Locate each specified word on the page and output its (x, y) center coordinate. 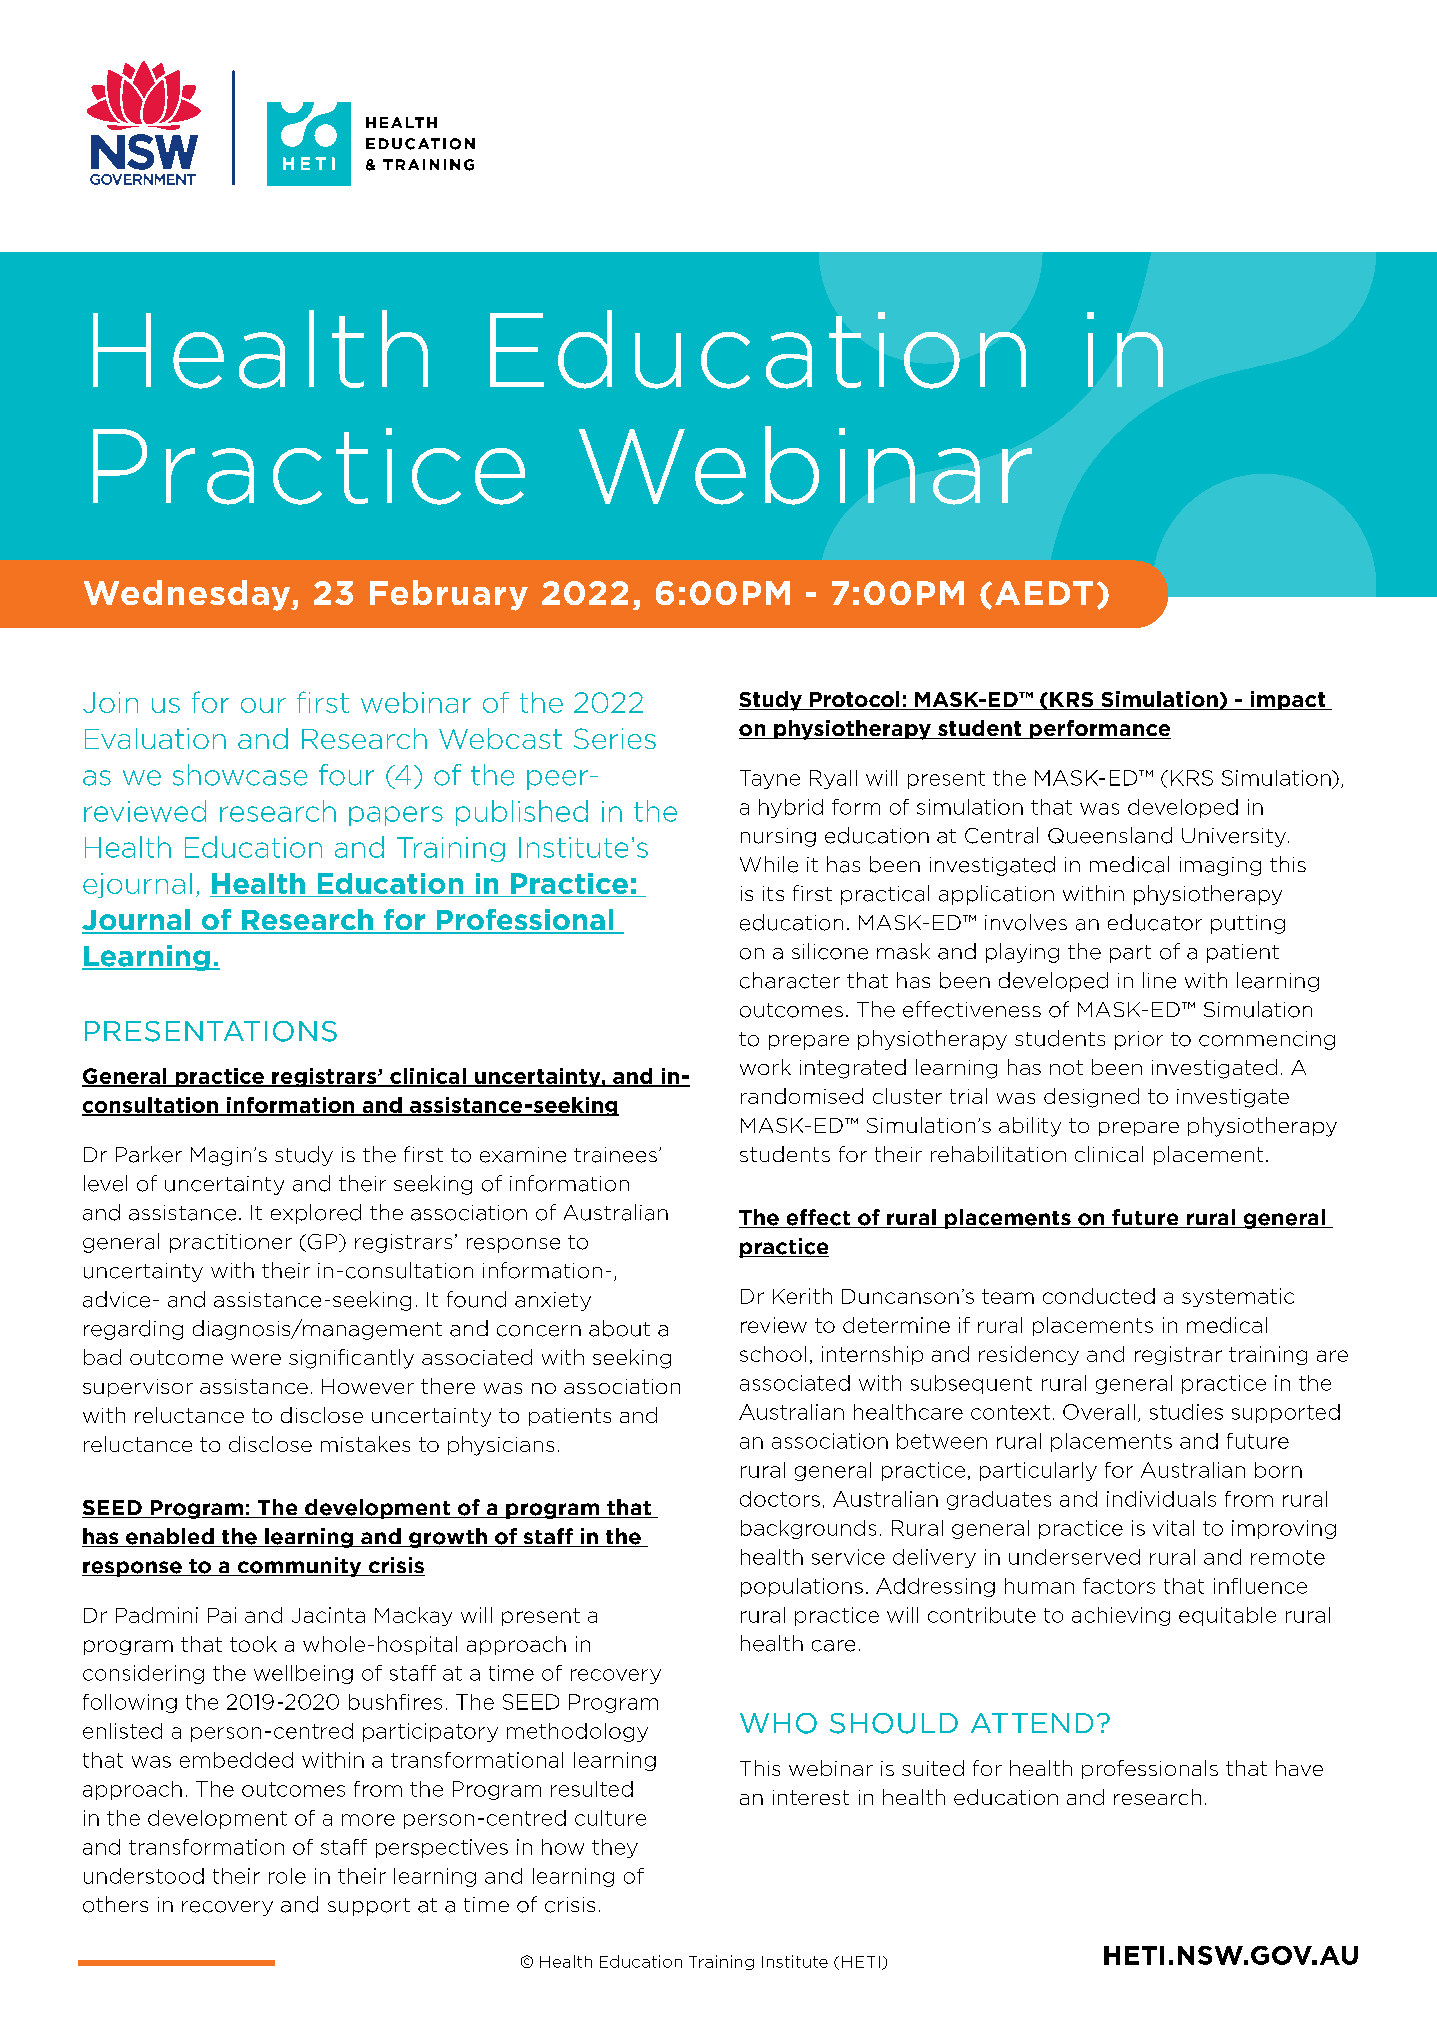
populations (802, 1587)
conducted (1099, 1296)
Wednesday (188, 595)
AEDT (1044, 593)
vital (1173, 1528)
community (299, 1567)
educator (1155, 922)
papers (396, 816)
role (287, 1876)
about (619, 1328)
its (773, 893)
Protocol (854, 700)
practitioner (231, 1243)
